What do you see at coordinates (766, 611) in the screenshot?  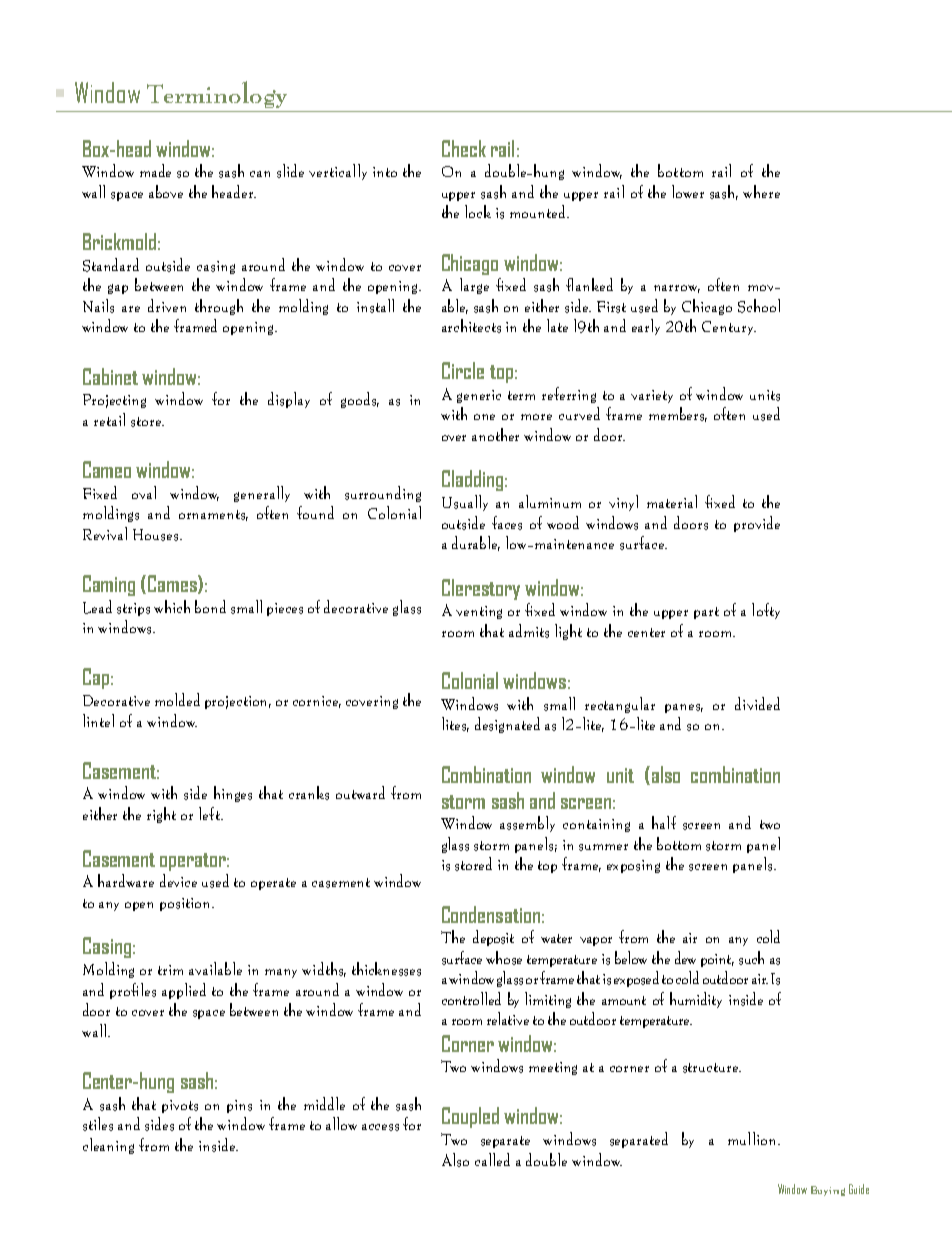 I see `lofty` at bounding box center [766, 611].
